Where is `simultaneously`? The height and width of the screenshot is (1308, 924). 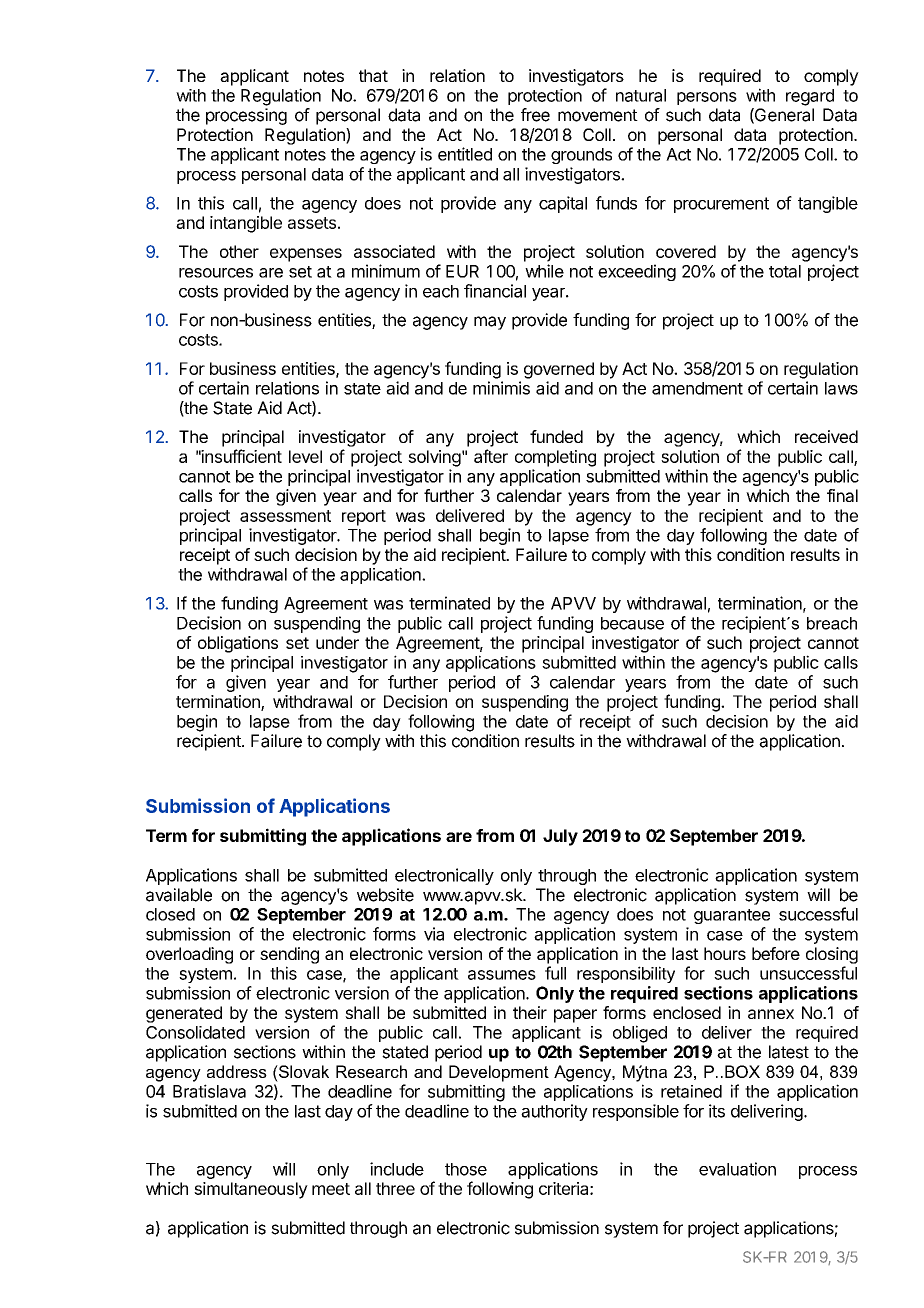 simultaneously is located at coordinates (251, 1190).
